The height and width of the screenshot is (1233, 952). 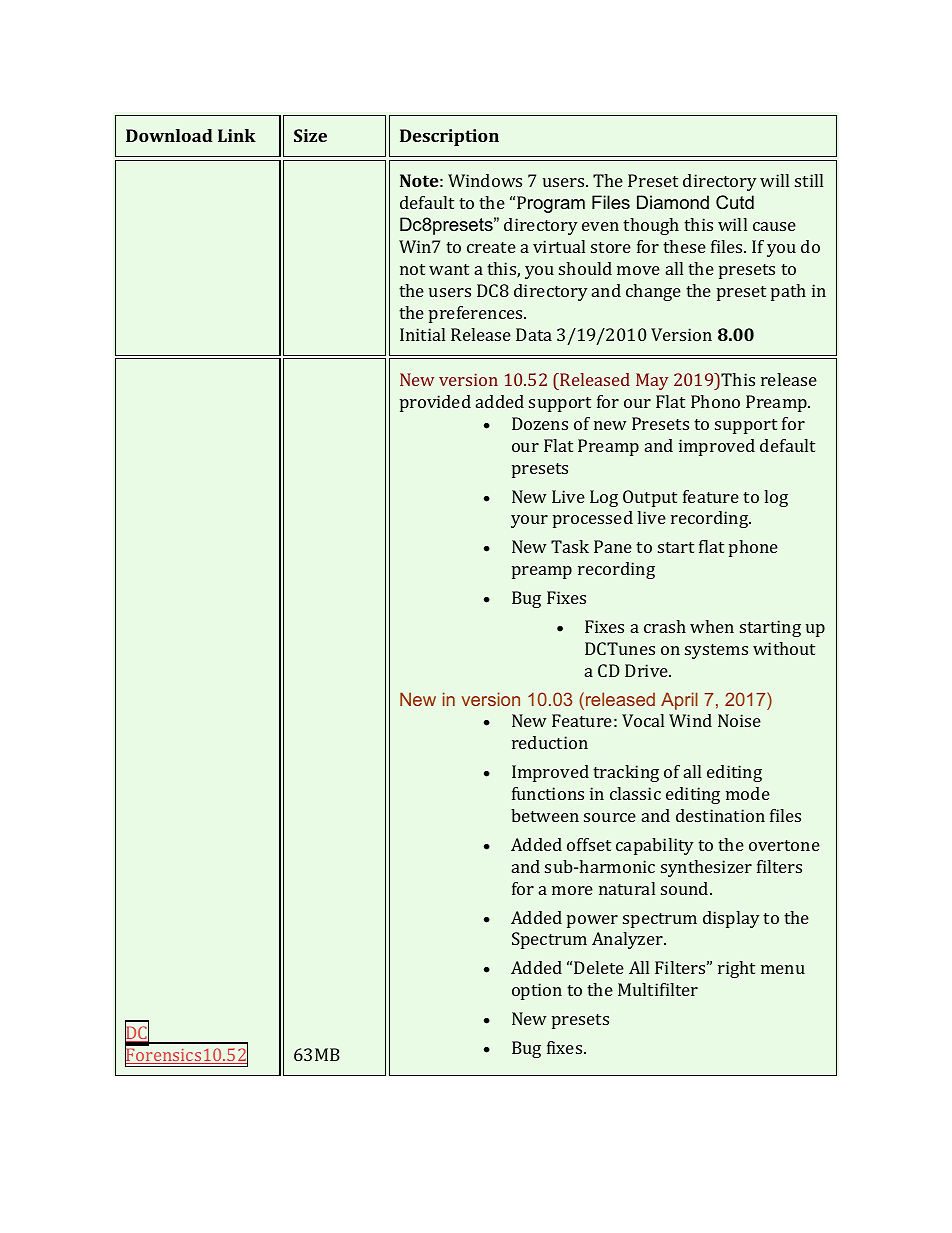 I want to click on Description, so click(x=449, y=137).
